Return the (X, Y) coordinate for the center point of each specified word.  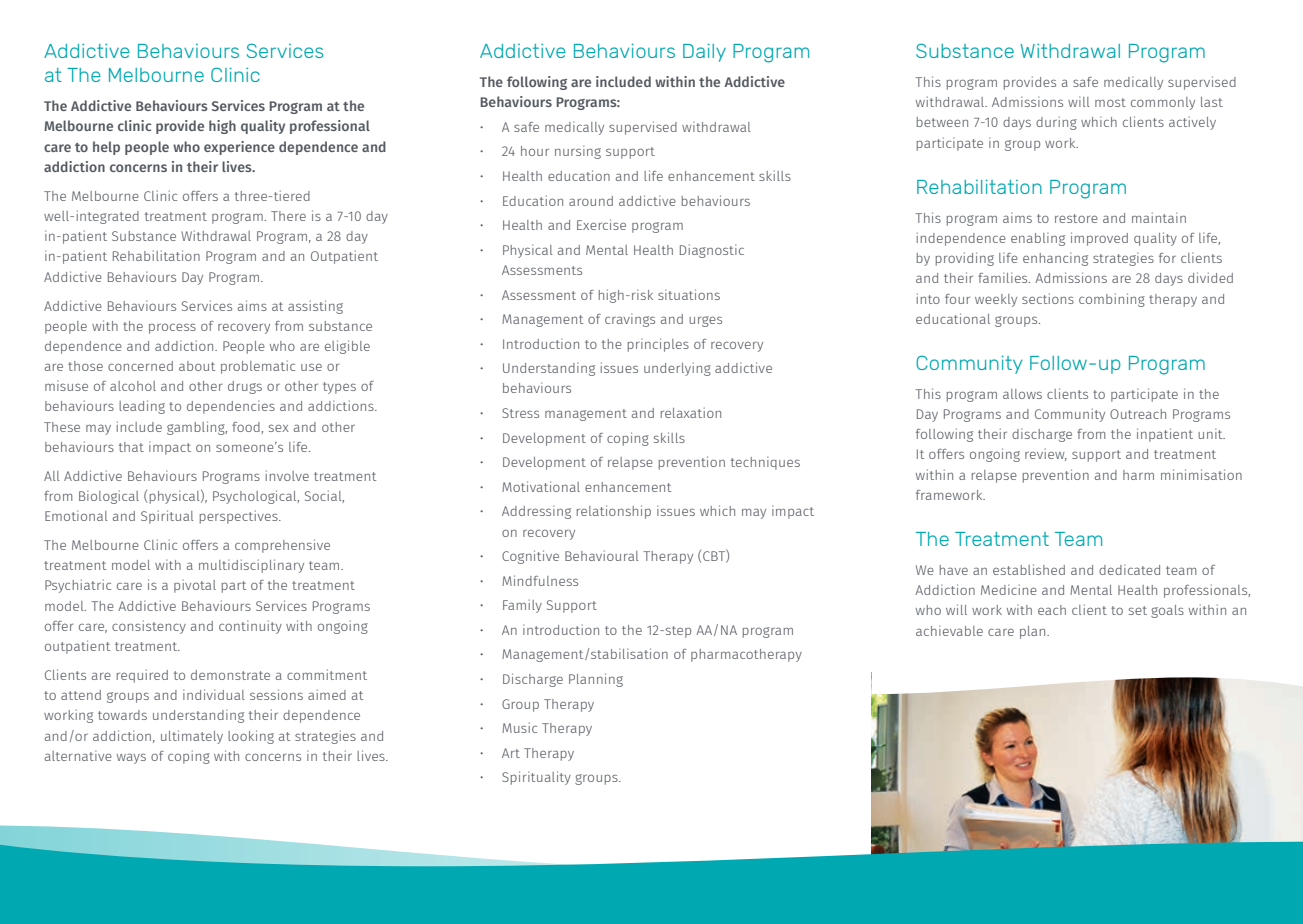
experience (239, 148)
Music (519, 727)
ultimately (192, 737)
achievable (949, 630)
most (1110, 102)
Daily (704, 53)
